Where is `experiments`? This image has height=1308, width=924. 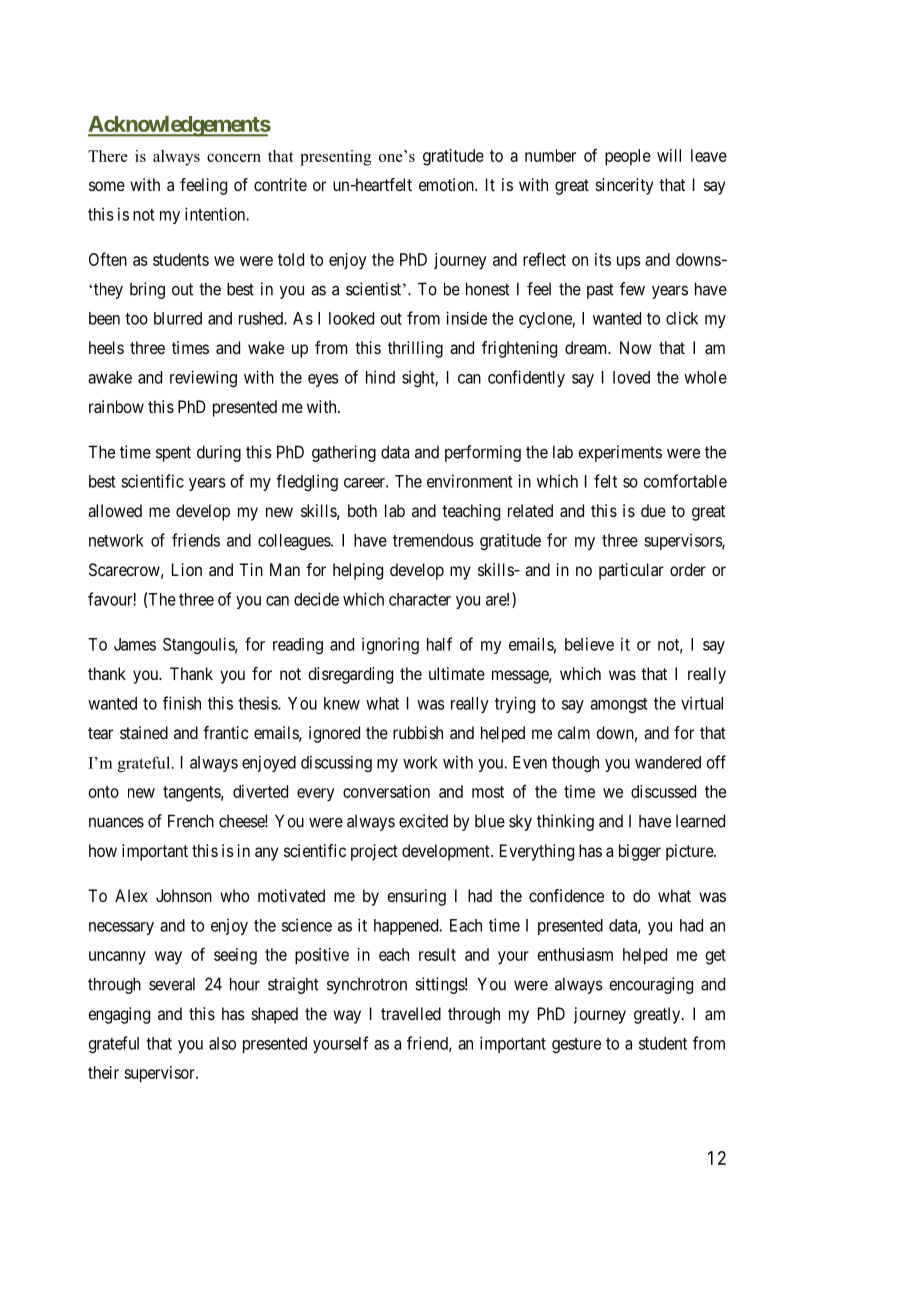 experiments is located at coordinates (620, 453).
